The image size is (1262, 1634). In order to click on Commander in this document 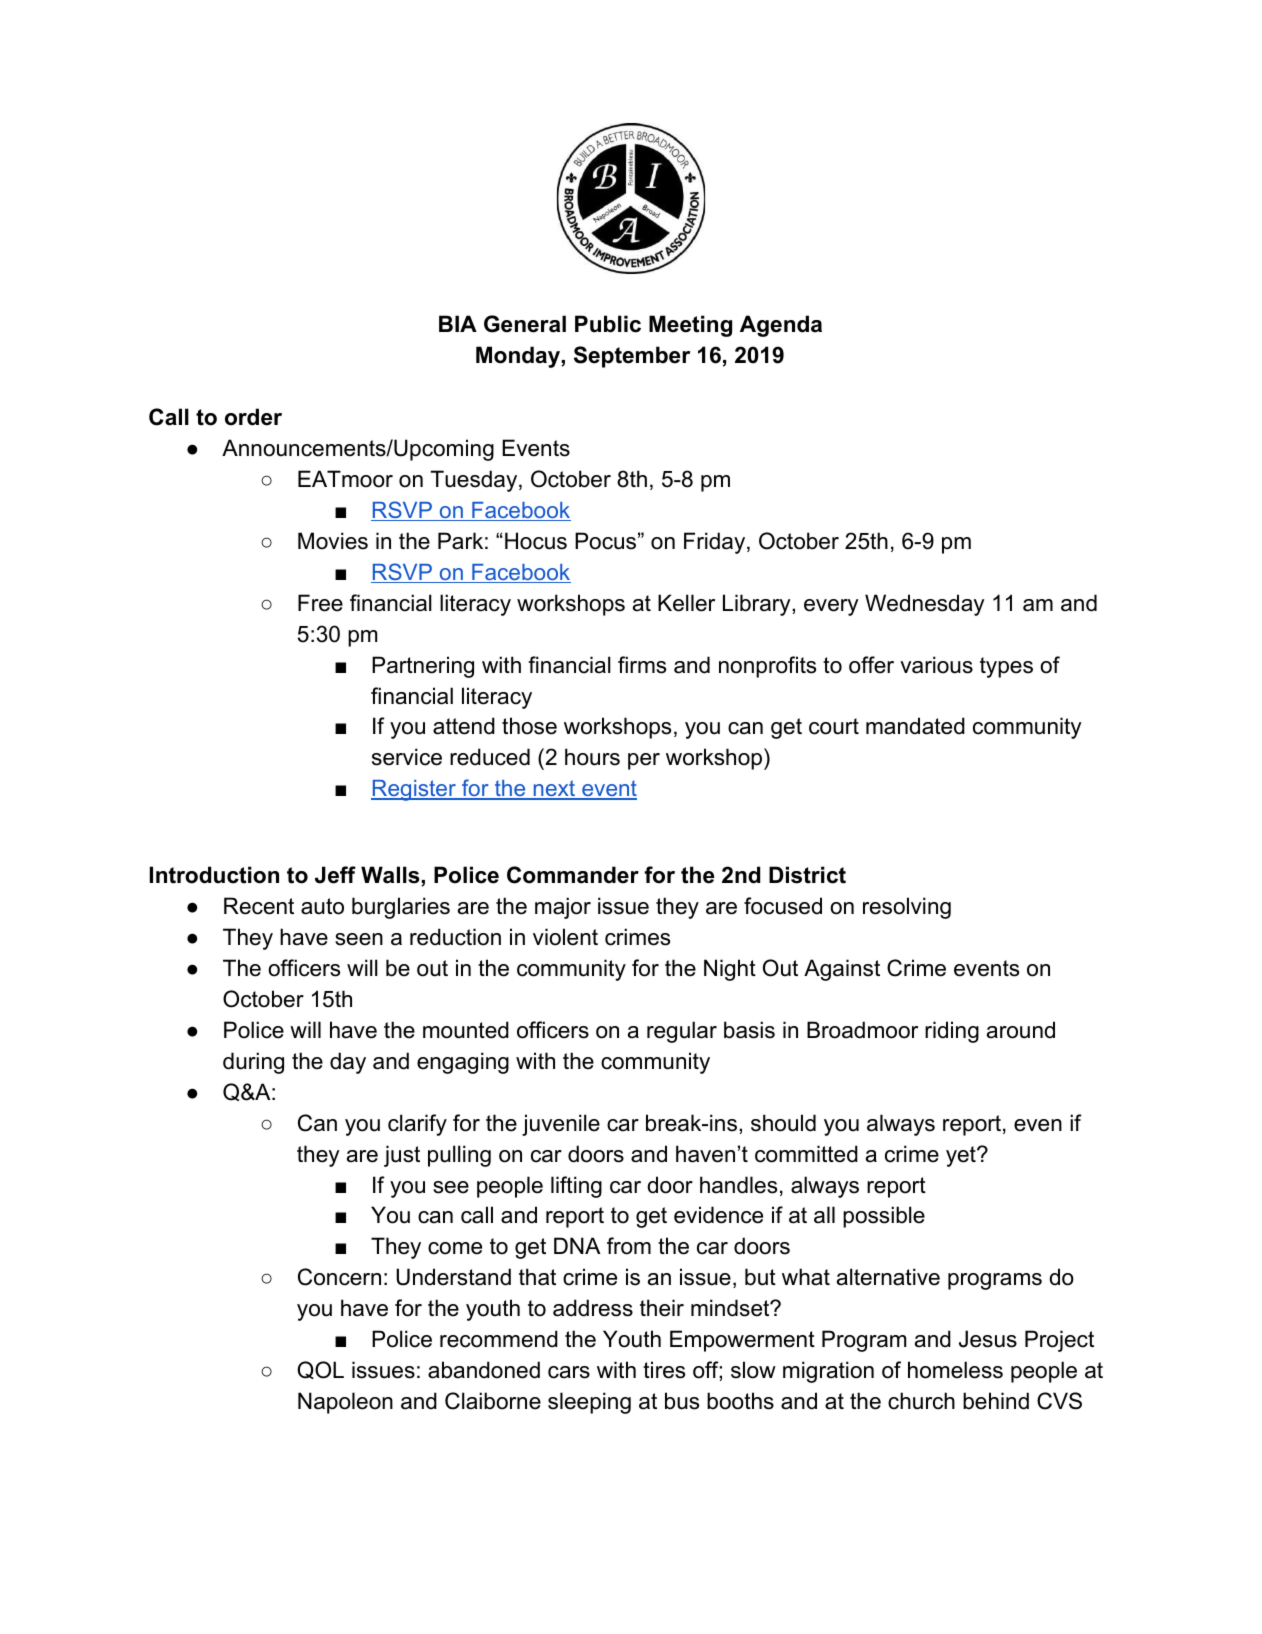, I will do `click(573, 875)`.
